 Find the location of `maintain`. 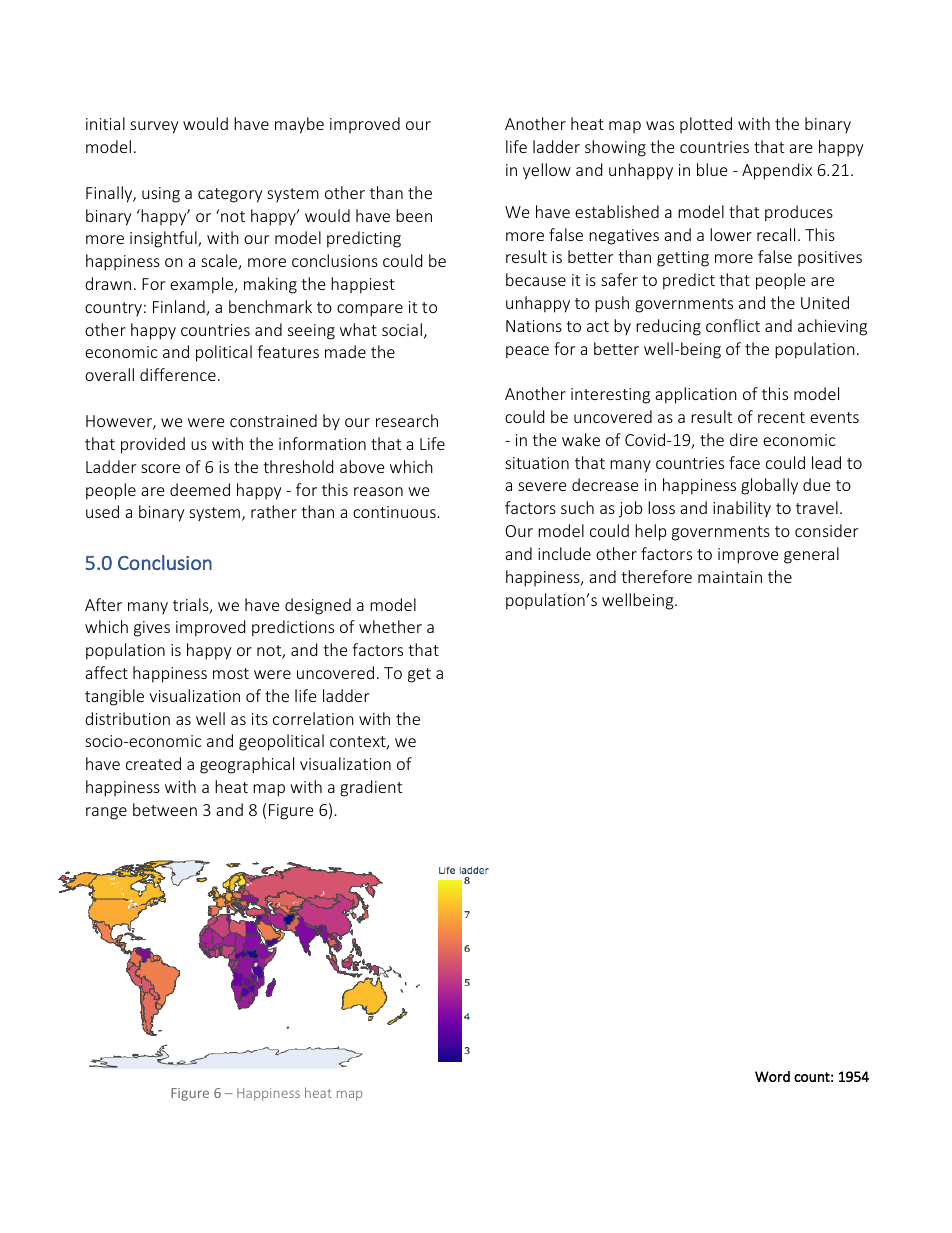

maintain is located at coordinates (730, 577).
